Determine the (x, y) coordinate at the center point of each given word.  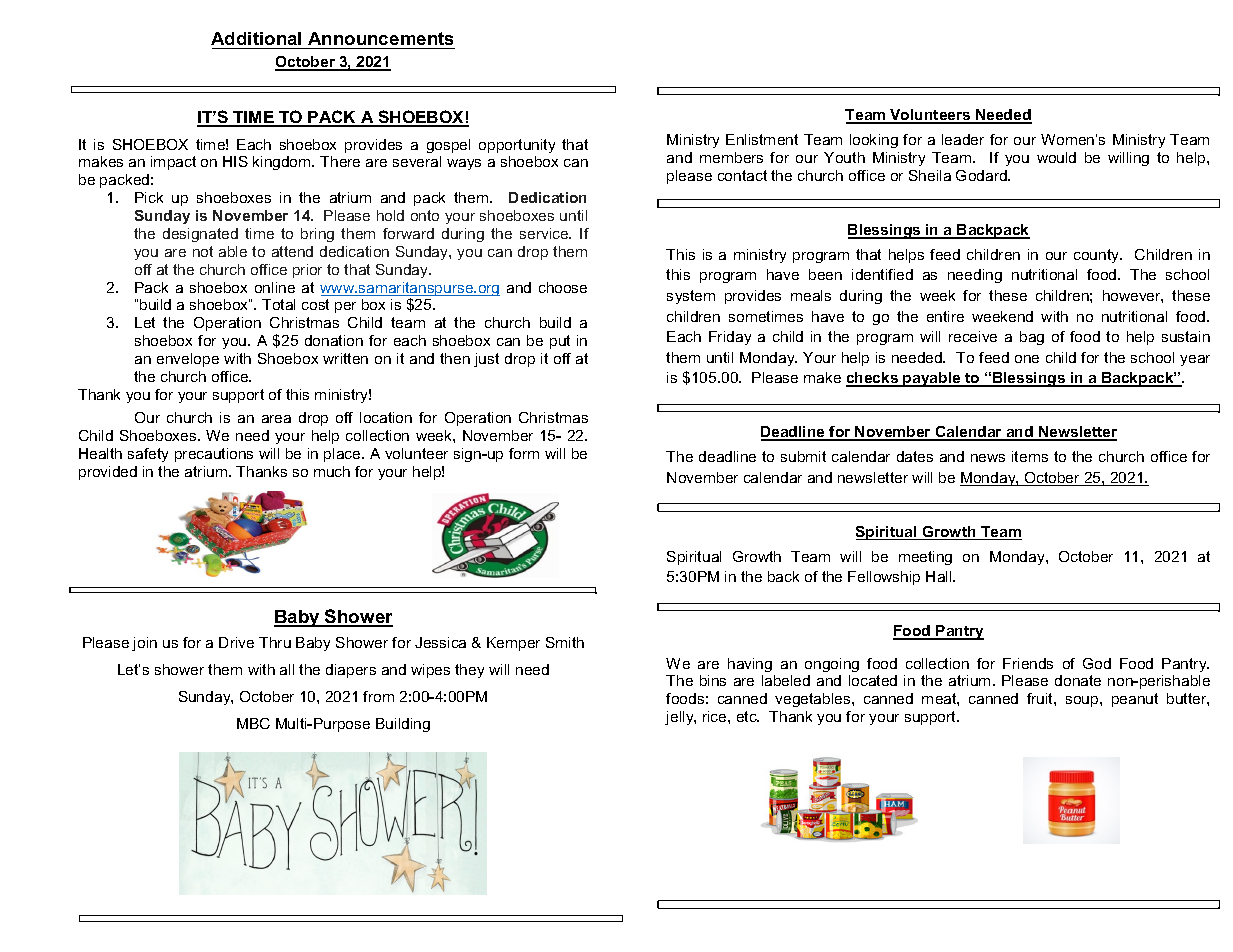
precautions (214, 455)
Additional (256, 38)
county (1098, 256)
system (691, 297)
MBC (253, 723)
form (524, 453)
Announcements (380, 38)
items (1030, 456)
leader (963, 139)
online (275, 287)
